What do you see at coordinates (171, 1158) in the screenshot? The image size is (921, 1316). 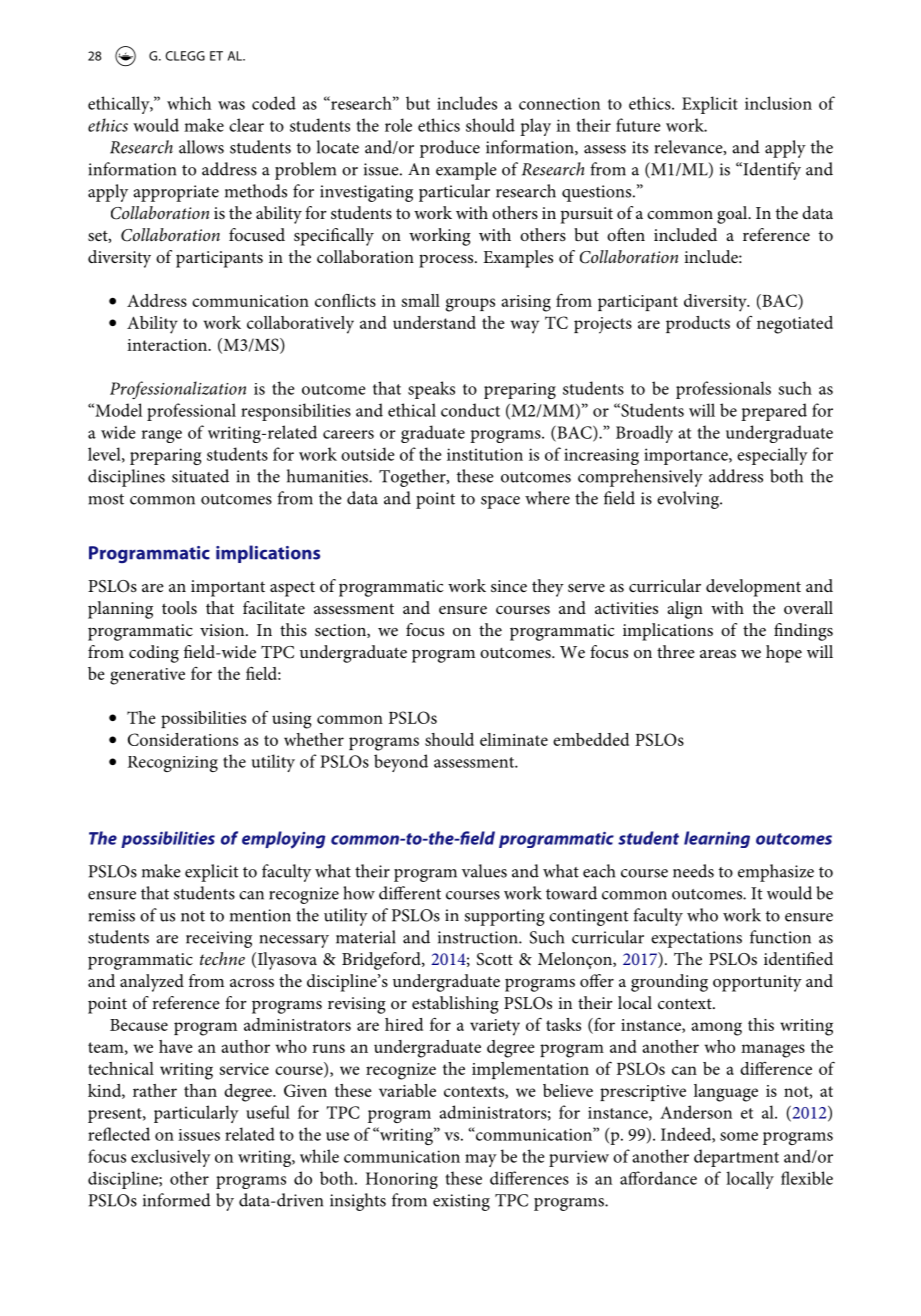 I see `exclusively` at bounding box center [171, 1158].
